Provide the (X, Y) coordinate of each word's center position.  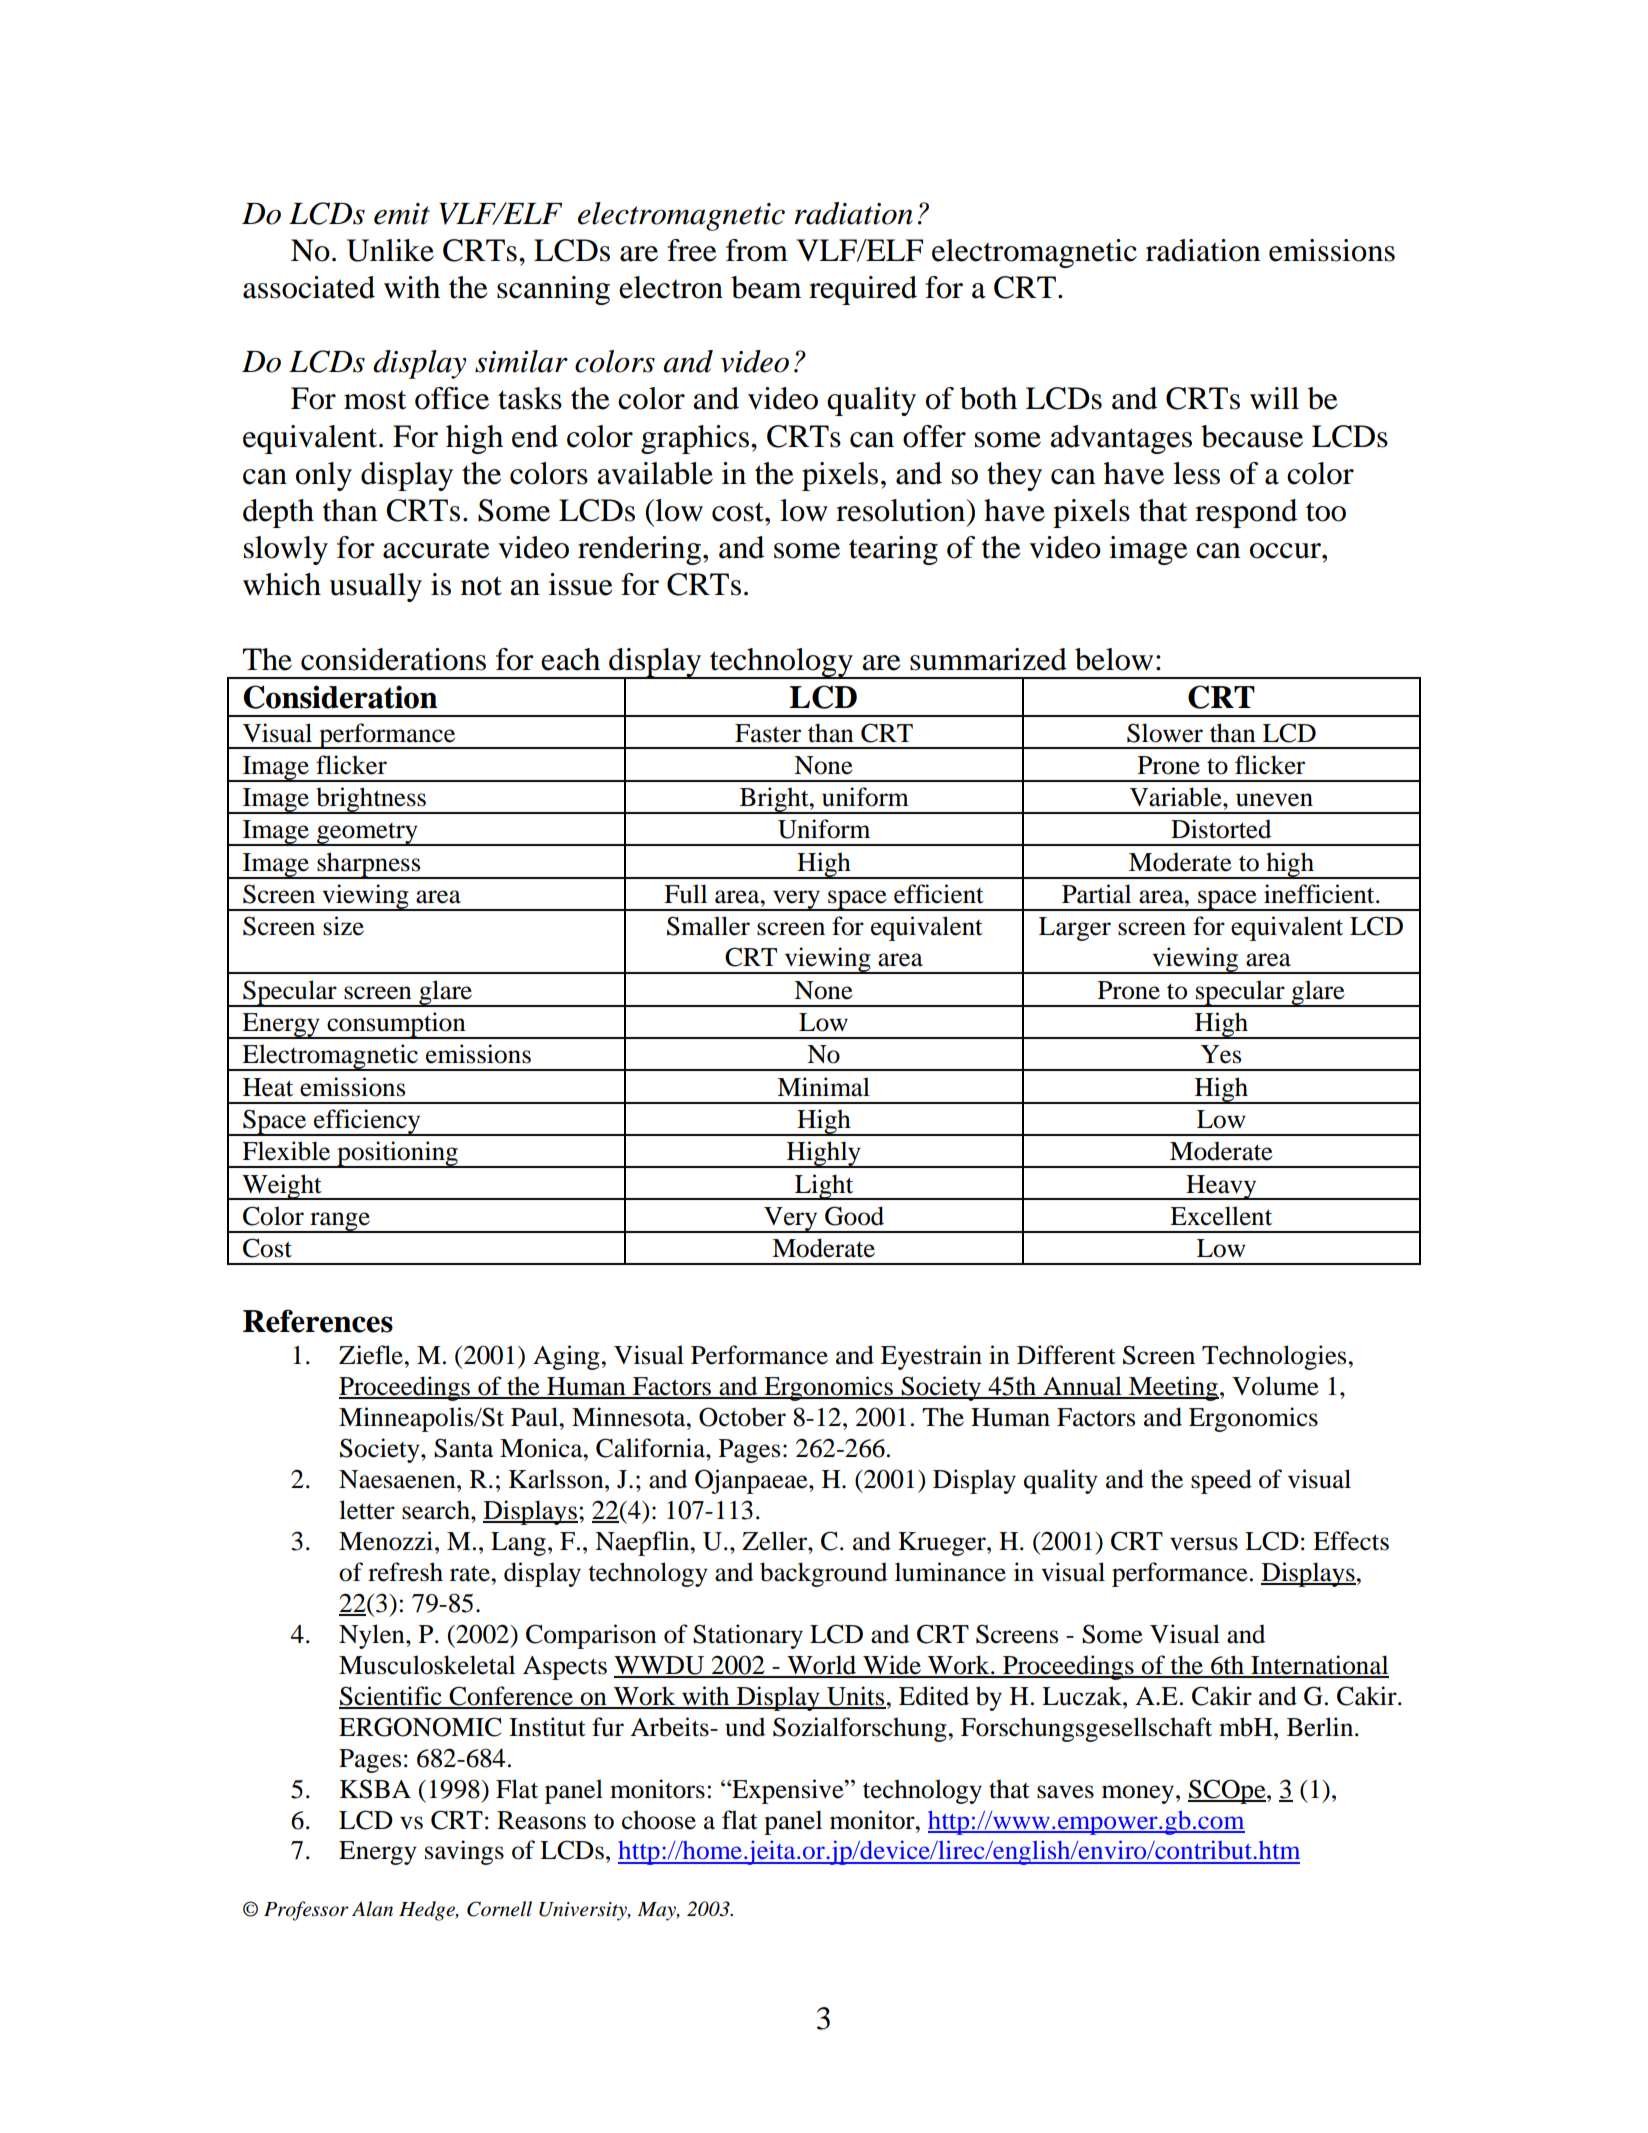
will (1274, 398)
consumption (396, 1025)
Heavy (1221, 1187)
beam (766, 287)
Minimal (823, 1087)
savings (464, 1852)
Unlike (390, 250)
